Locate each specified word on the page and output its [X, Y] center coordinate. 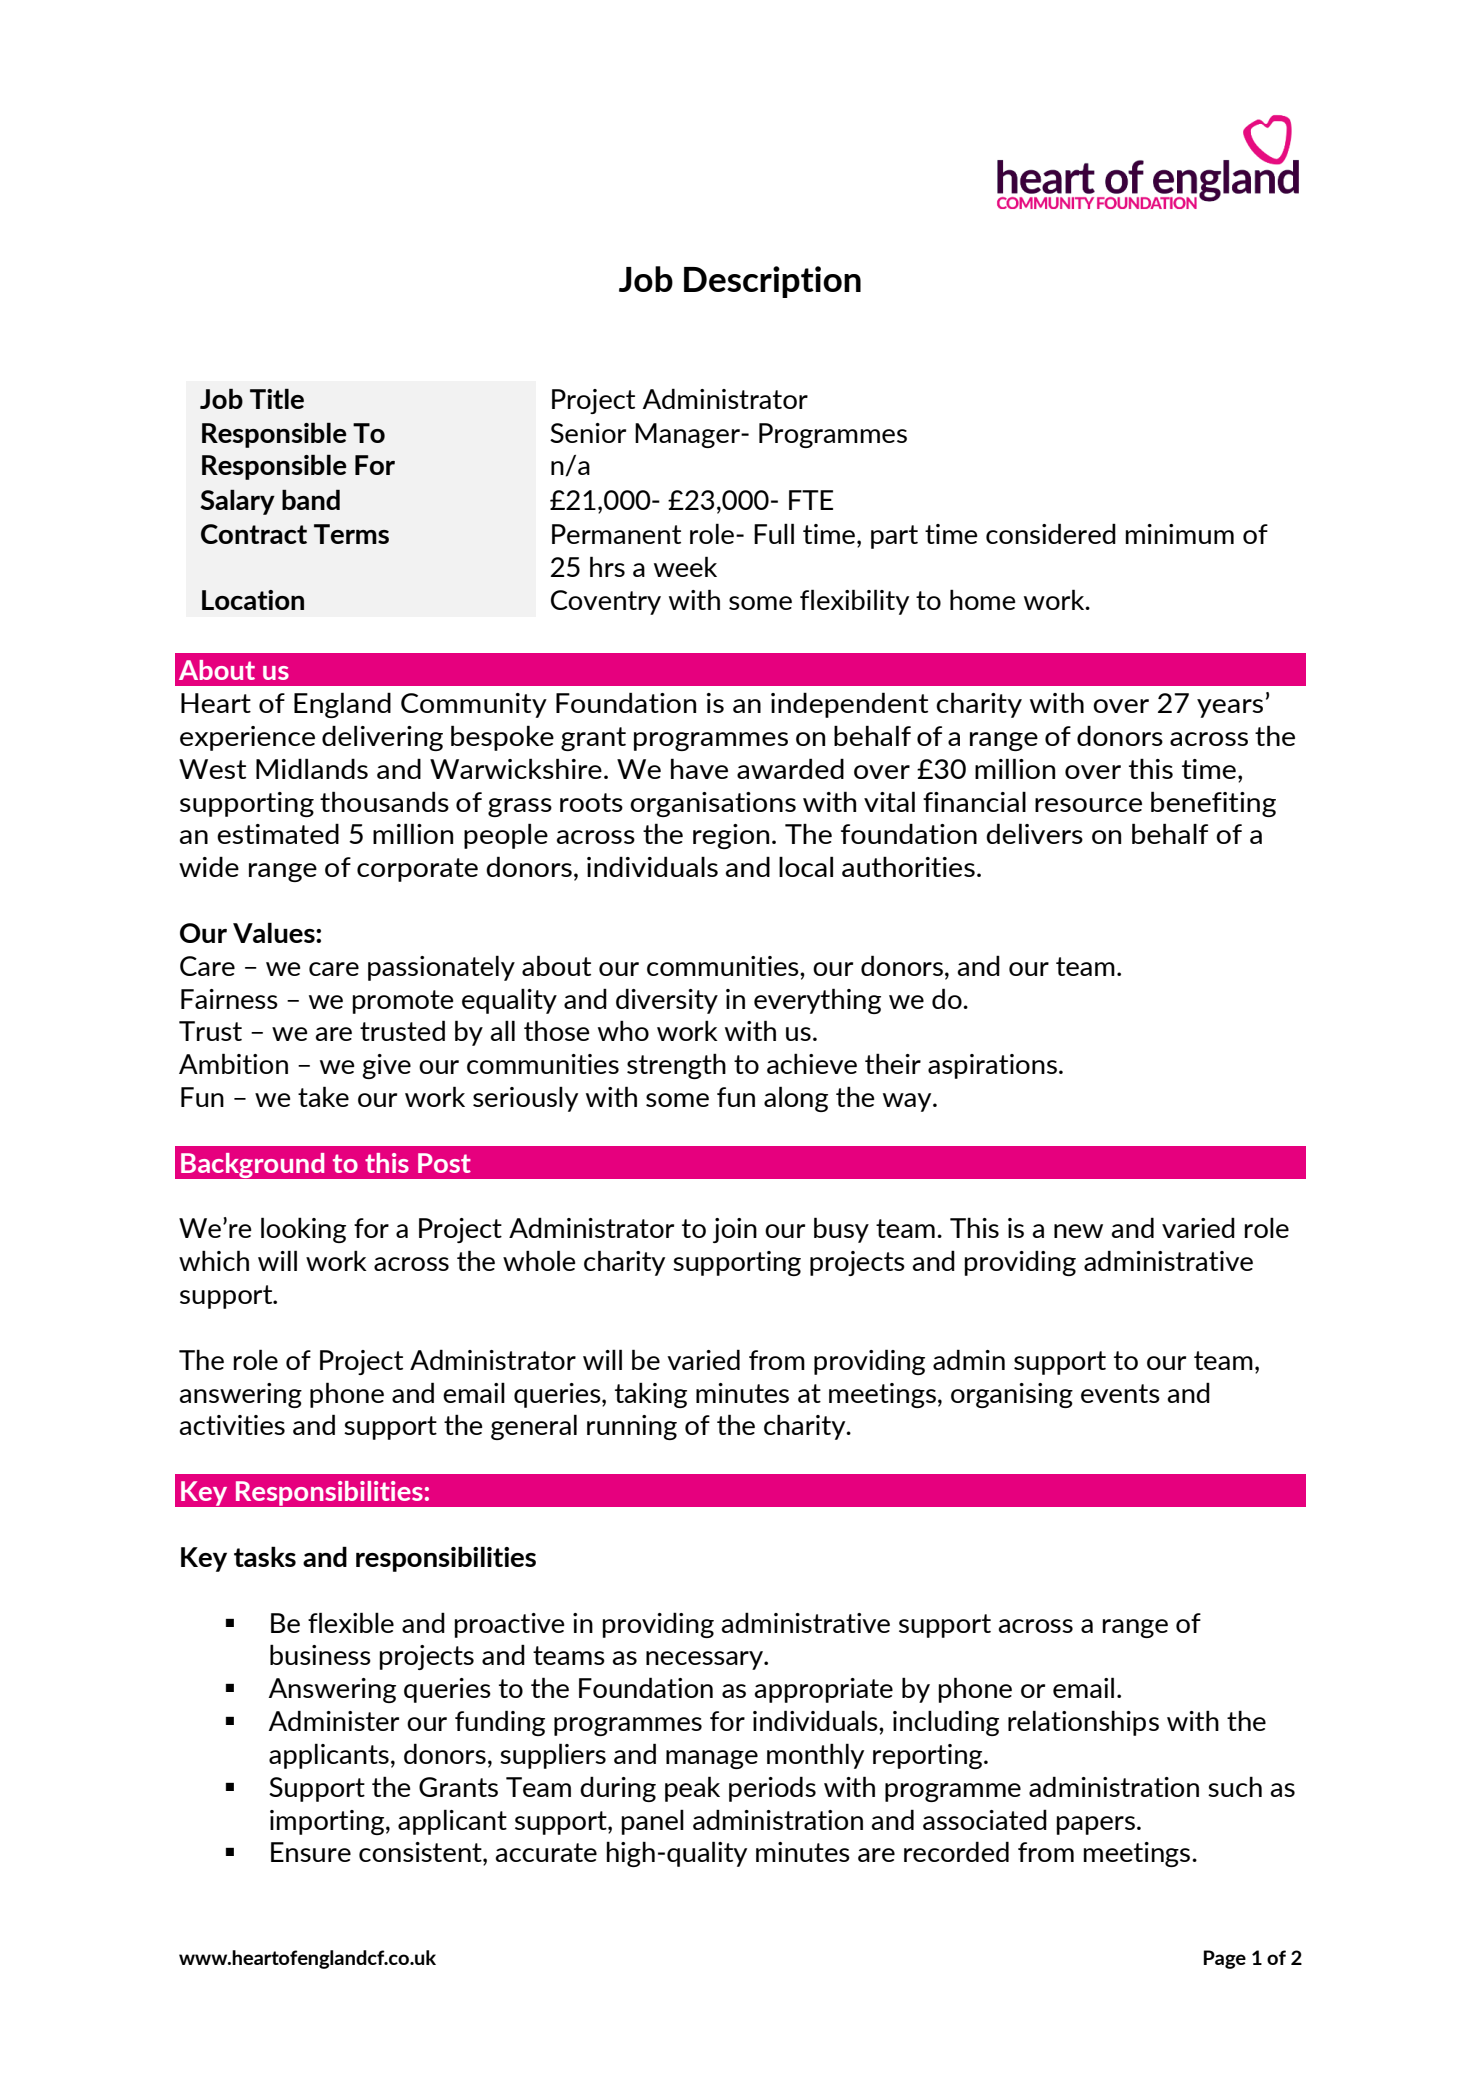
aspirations [992, 1066]
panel [653, 1822]
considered [1051, 533]
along [796, 1099]
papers [1096, 1825]
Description [772, 282]
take [323, 1096]
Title [277, 398]
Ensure [311, 1852]
